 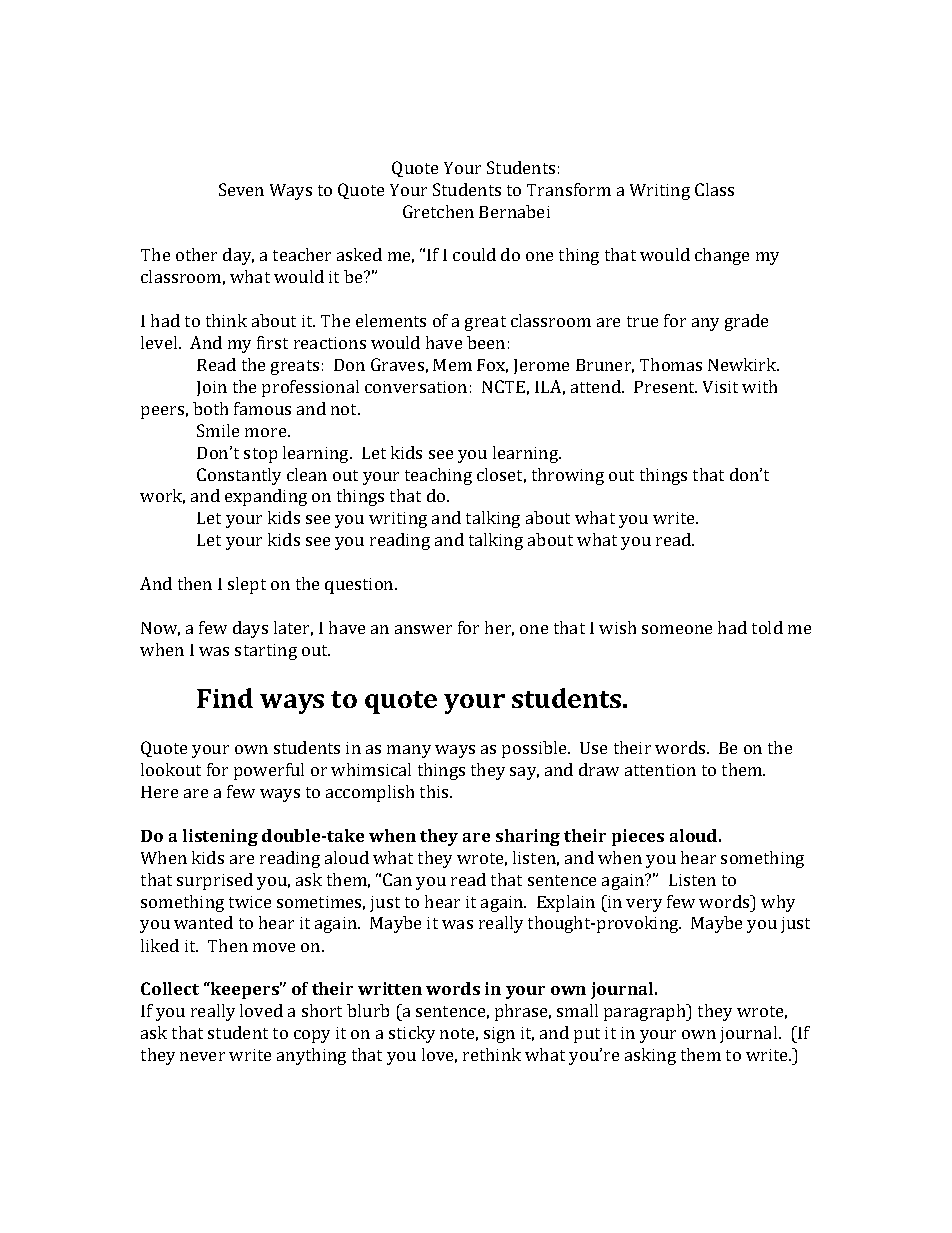 I want to click on paragraph, so click(x=646, y=1012).
